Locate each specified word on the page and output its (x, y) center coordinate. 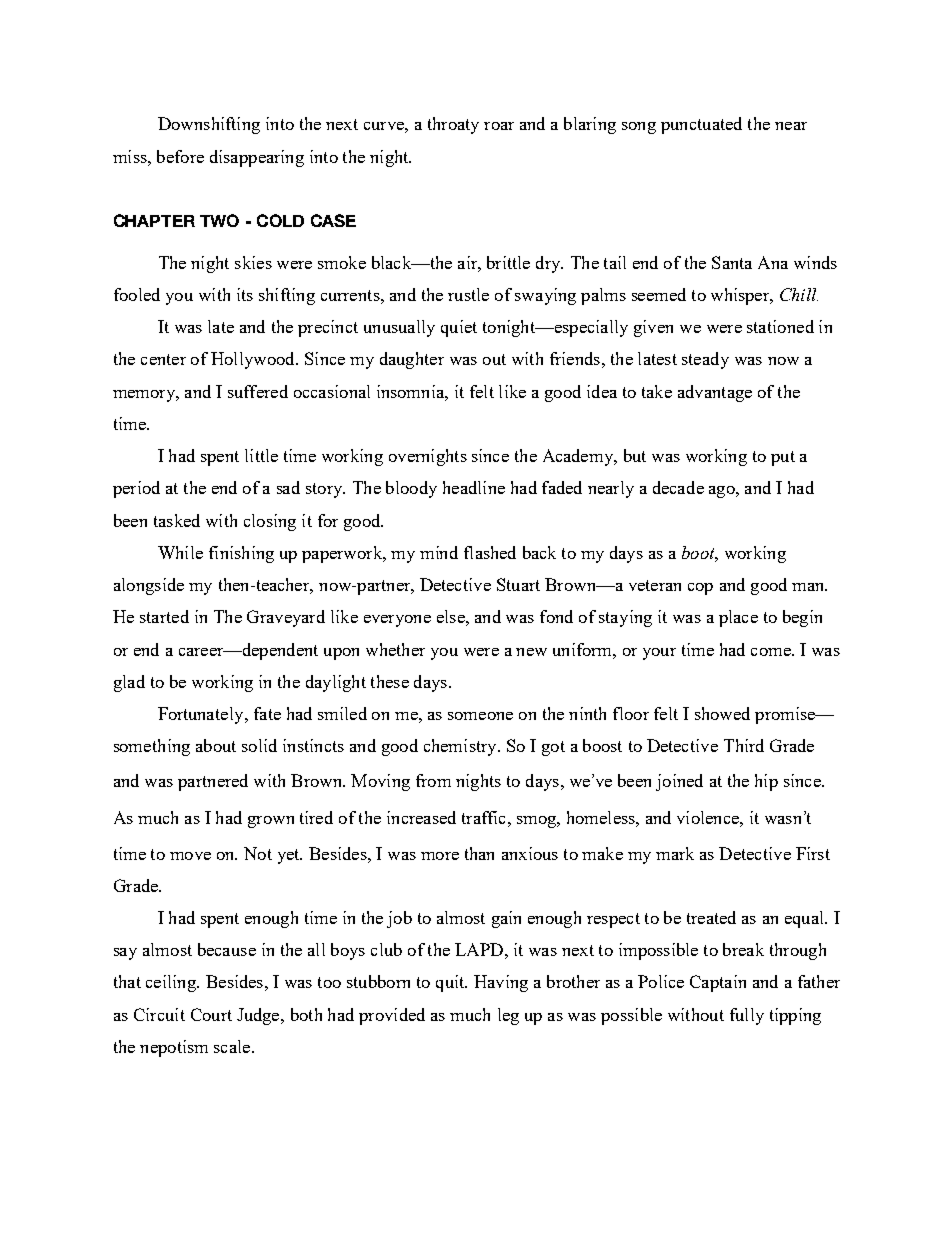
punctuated (701, 125)
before (180, 156)
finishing (241, 554)
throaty (453, 125)
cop (700, 589)
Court (211, 1014)
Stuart (518, 584)
